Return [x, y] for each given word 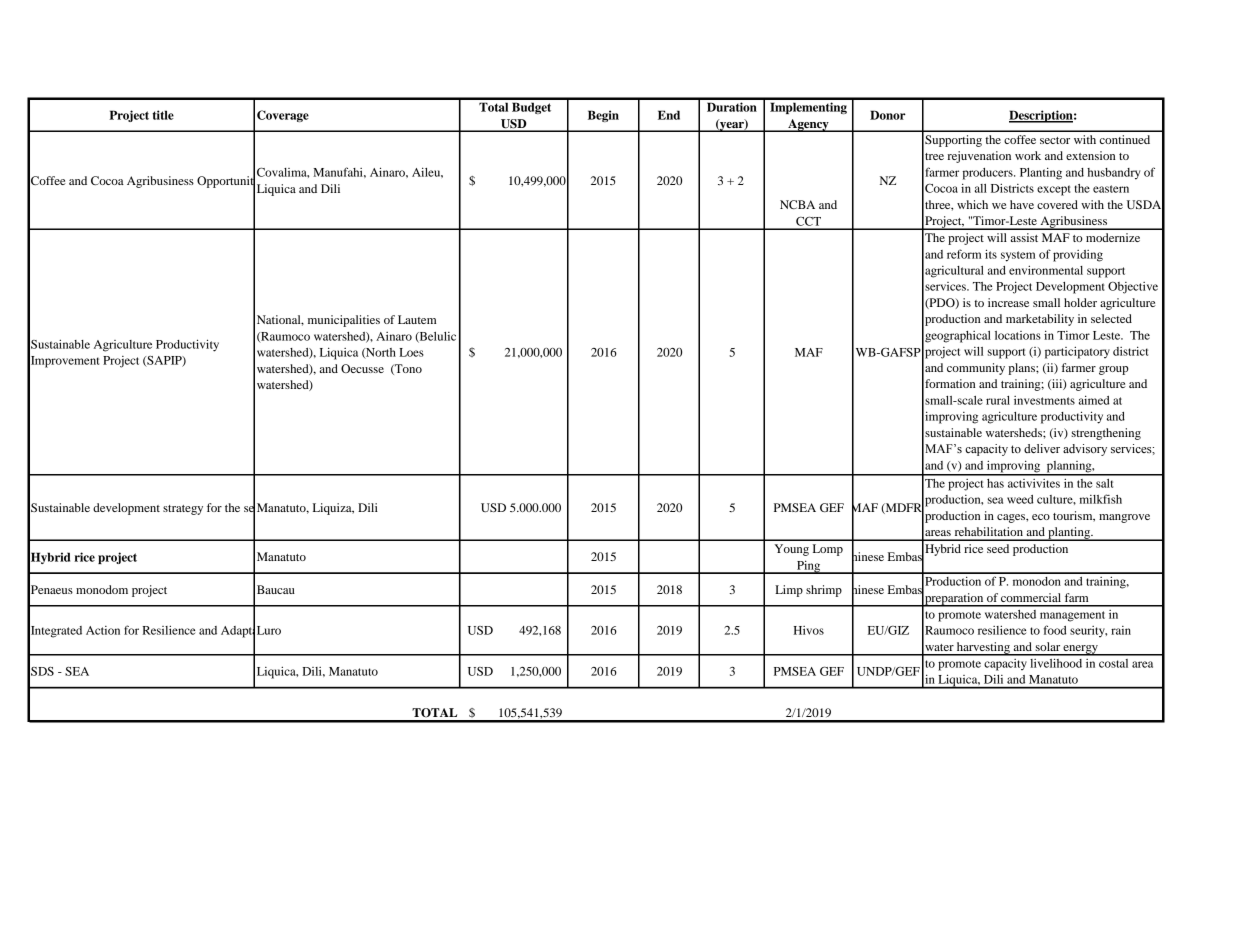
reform [964, 254]
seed [998, 548]
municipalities [344, 321]
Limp [789, 591]
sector [1055, 140]
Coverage [283, 116]
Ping [809, 567]
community [976, 369]
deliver [1042, 448]
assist [1024, 237]
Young [791, 550]
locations [1018, 335]
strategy [183, 510]
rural [998, 400]
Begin [603, 116]
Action [103, 630]
